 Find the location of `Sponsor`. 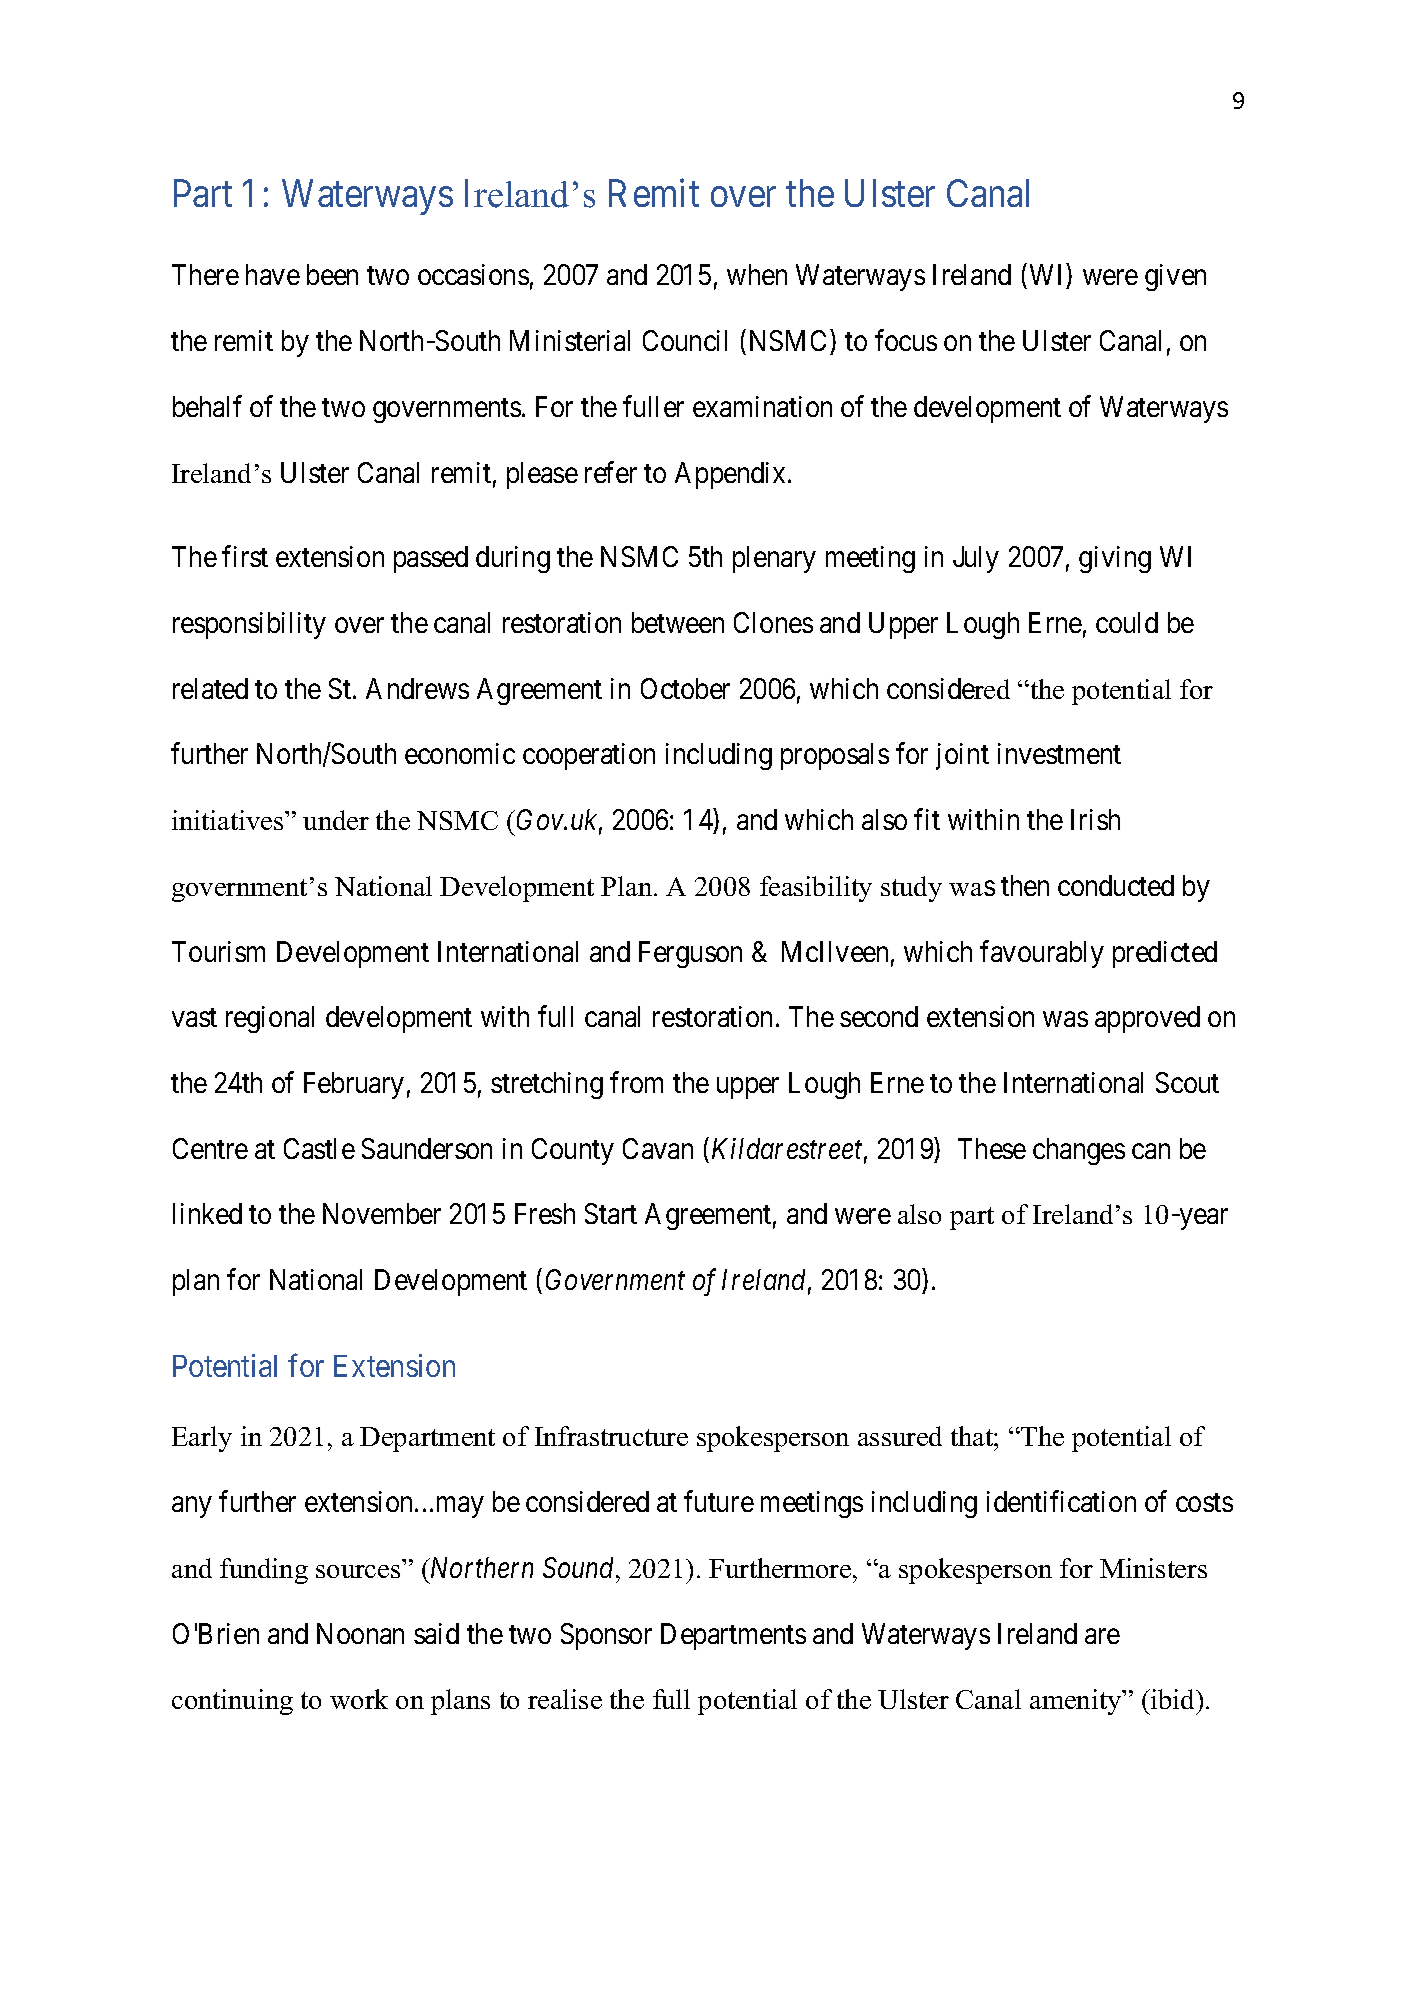

Sponsor is located at coordinates (606, 1636).
